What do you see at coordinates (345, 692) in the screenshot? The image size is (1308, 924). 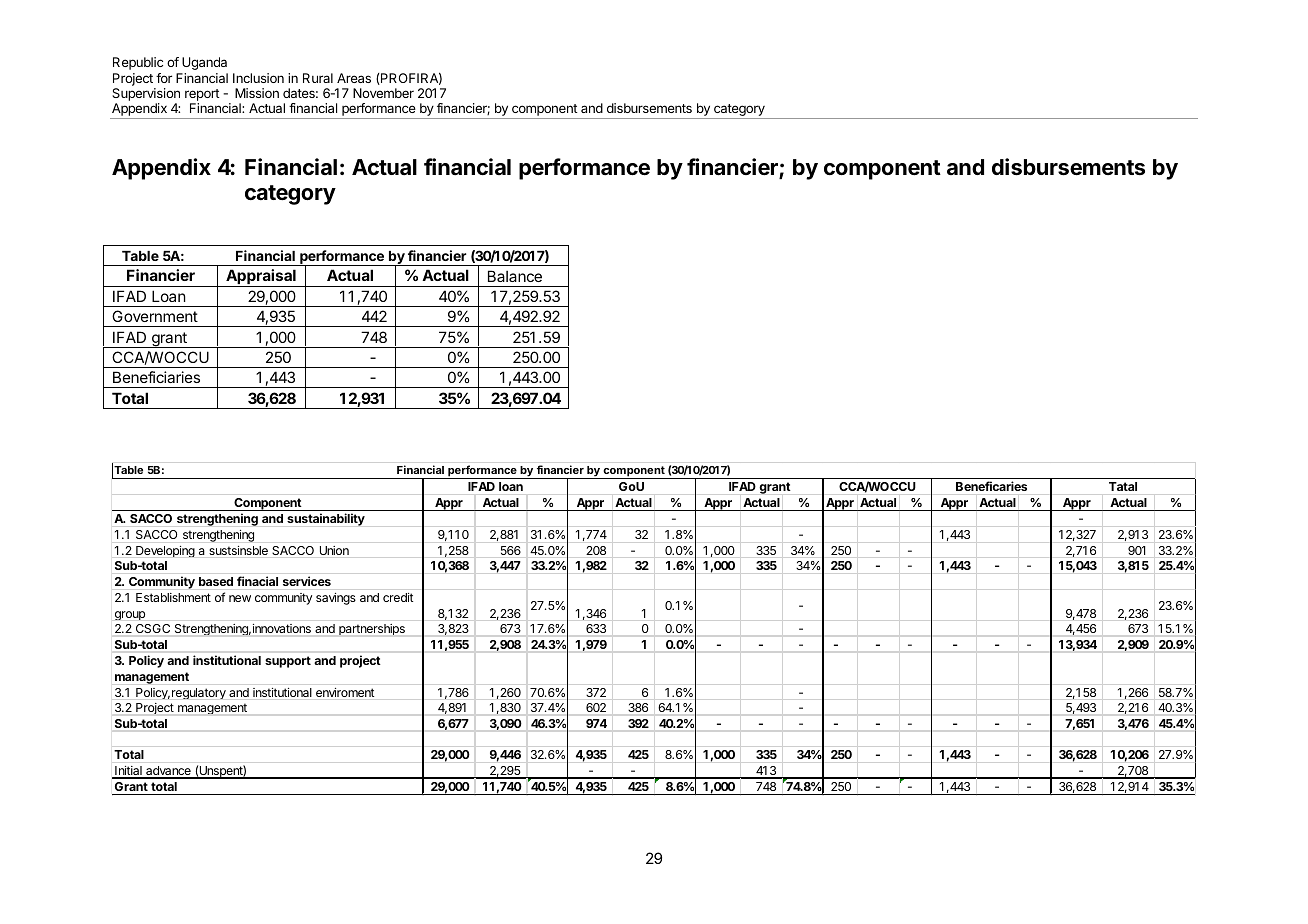 I see `enviroment` at bounding box center [345, 692].
